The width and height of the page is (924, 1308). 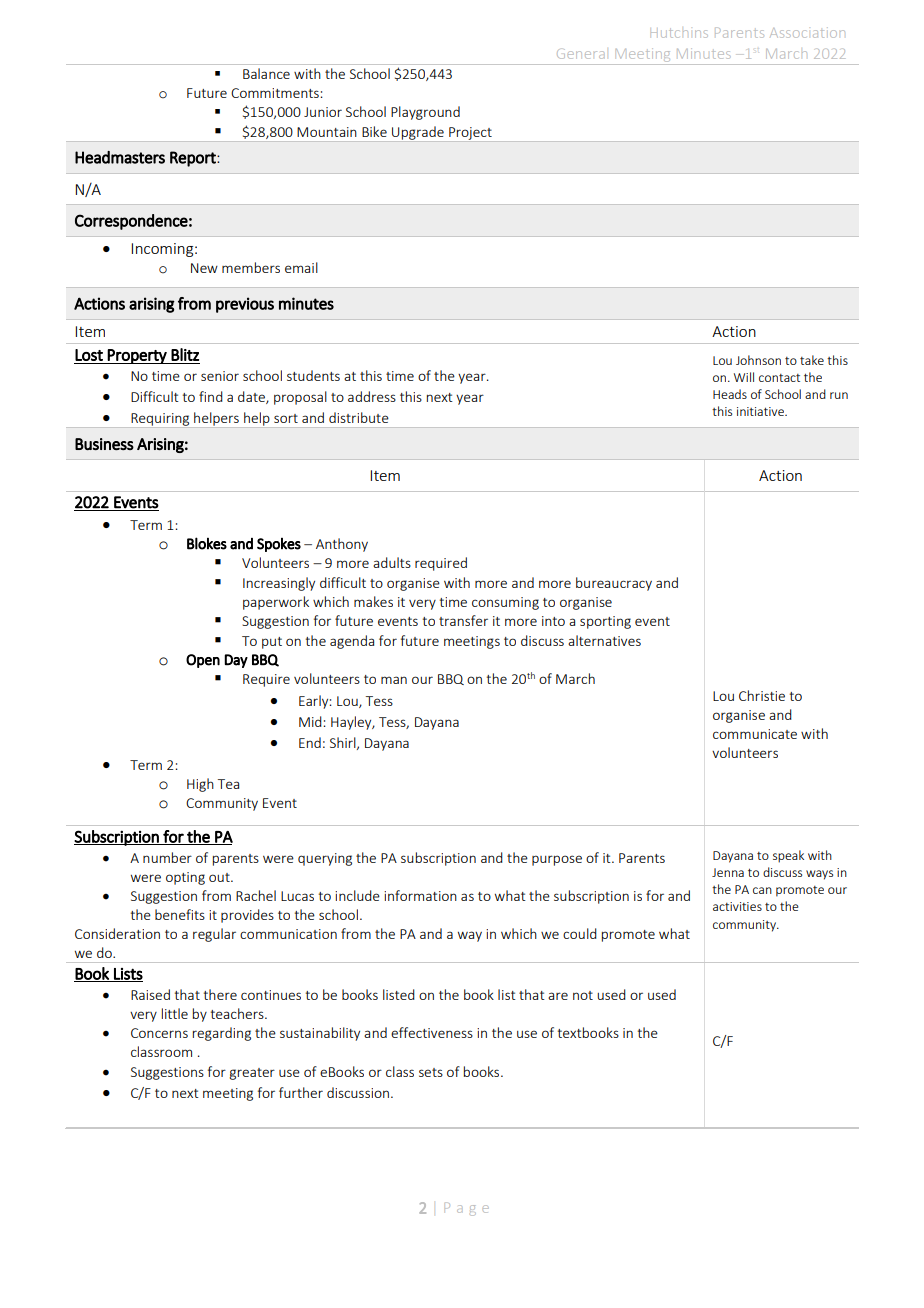 What do you see at coordinates (266, 73) in the page?
I see `Balance` at bounding box center [266, 73].
